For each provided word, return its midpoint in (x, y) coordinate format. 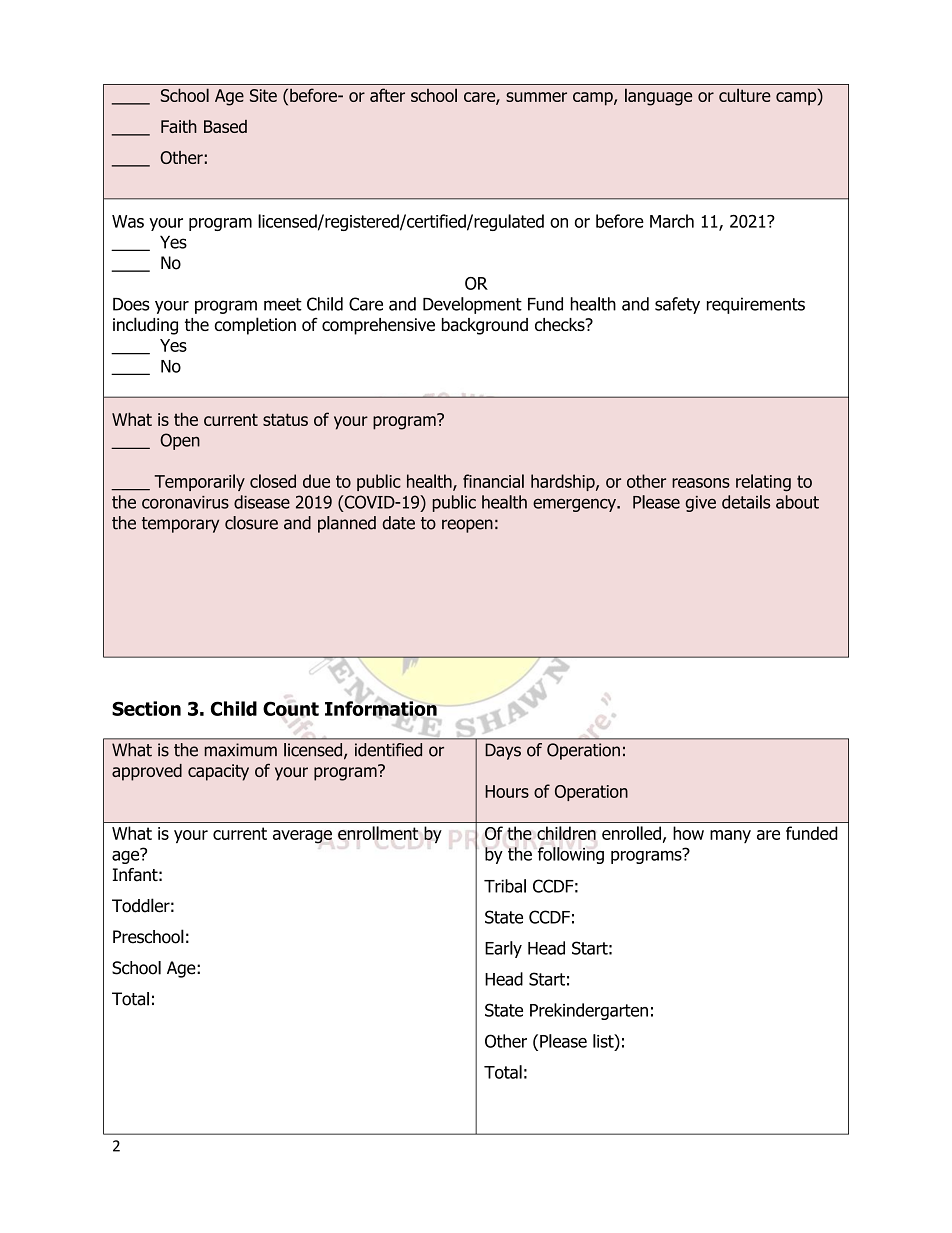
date (398, 523)
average (302, 837)
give (700, 504)
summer (536, 97)
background (485, 326)
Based (225, 126)
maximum (240, 750)
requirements (756, 305)
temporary (180, 525)
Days (503, 751)
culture (745, 95)
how (688, 833)
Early (503, 949)
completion (255, 326)
